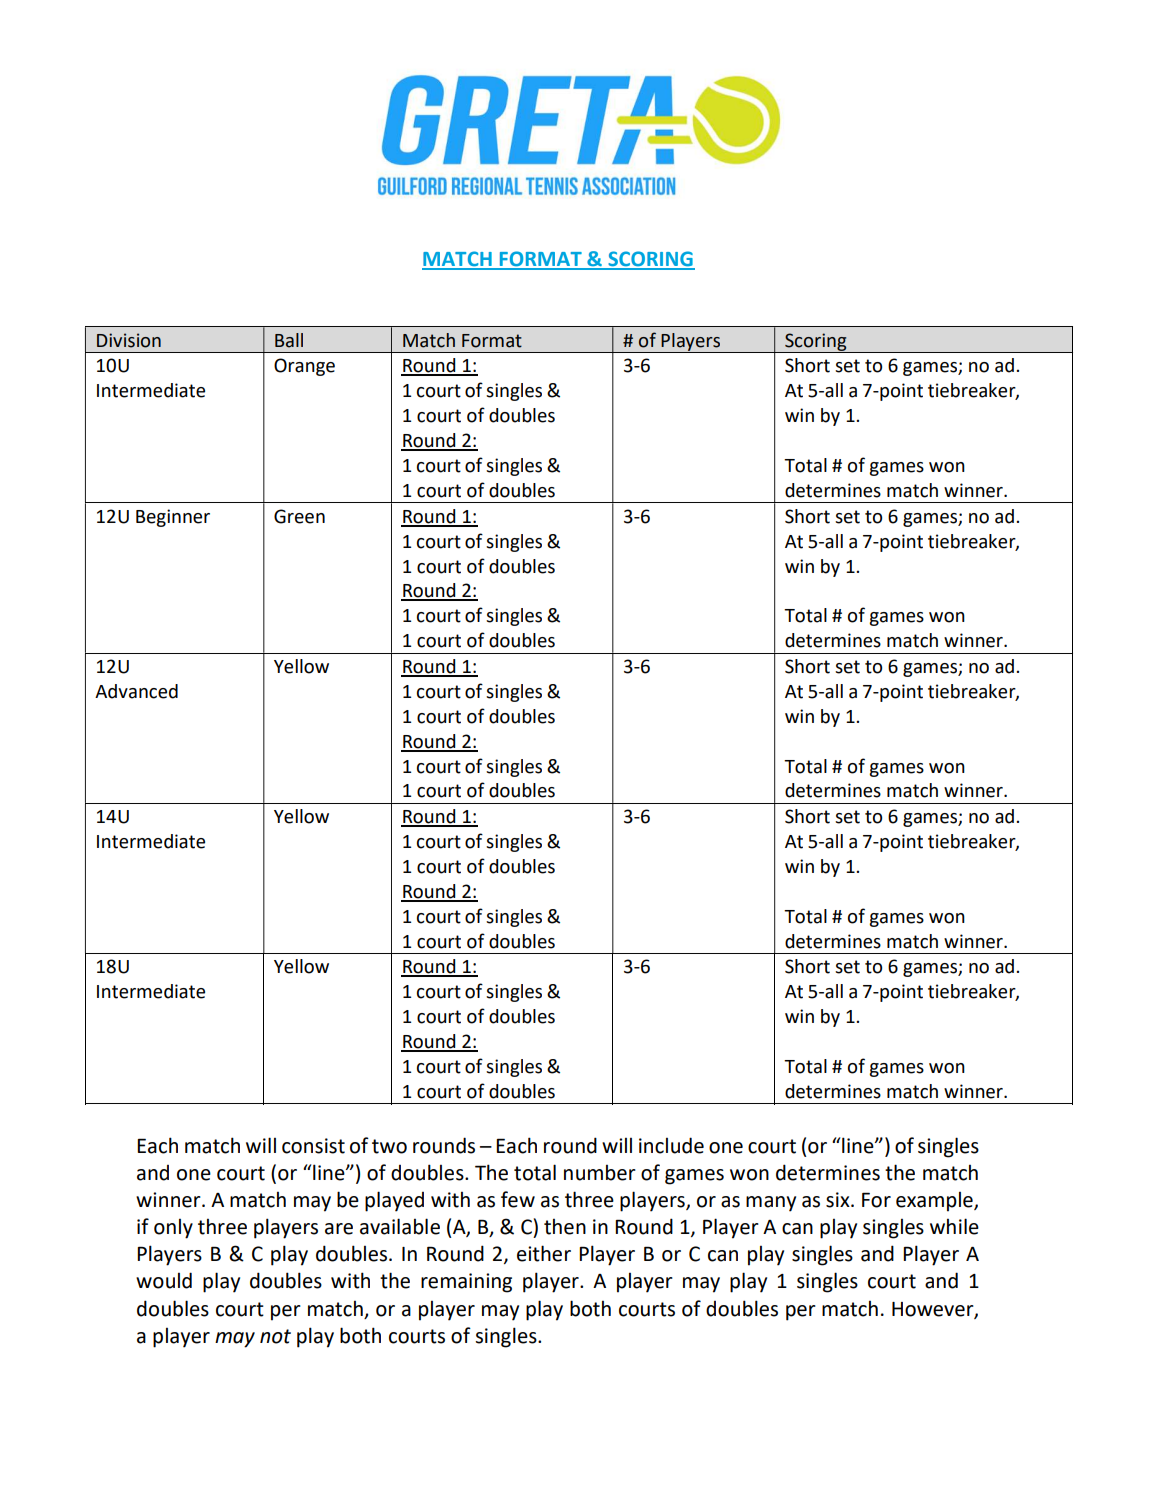 This screenshot has width=1158, height=1499. I want to click on Ball, so click(289, 340).
